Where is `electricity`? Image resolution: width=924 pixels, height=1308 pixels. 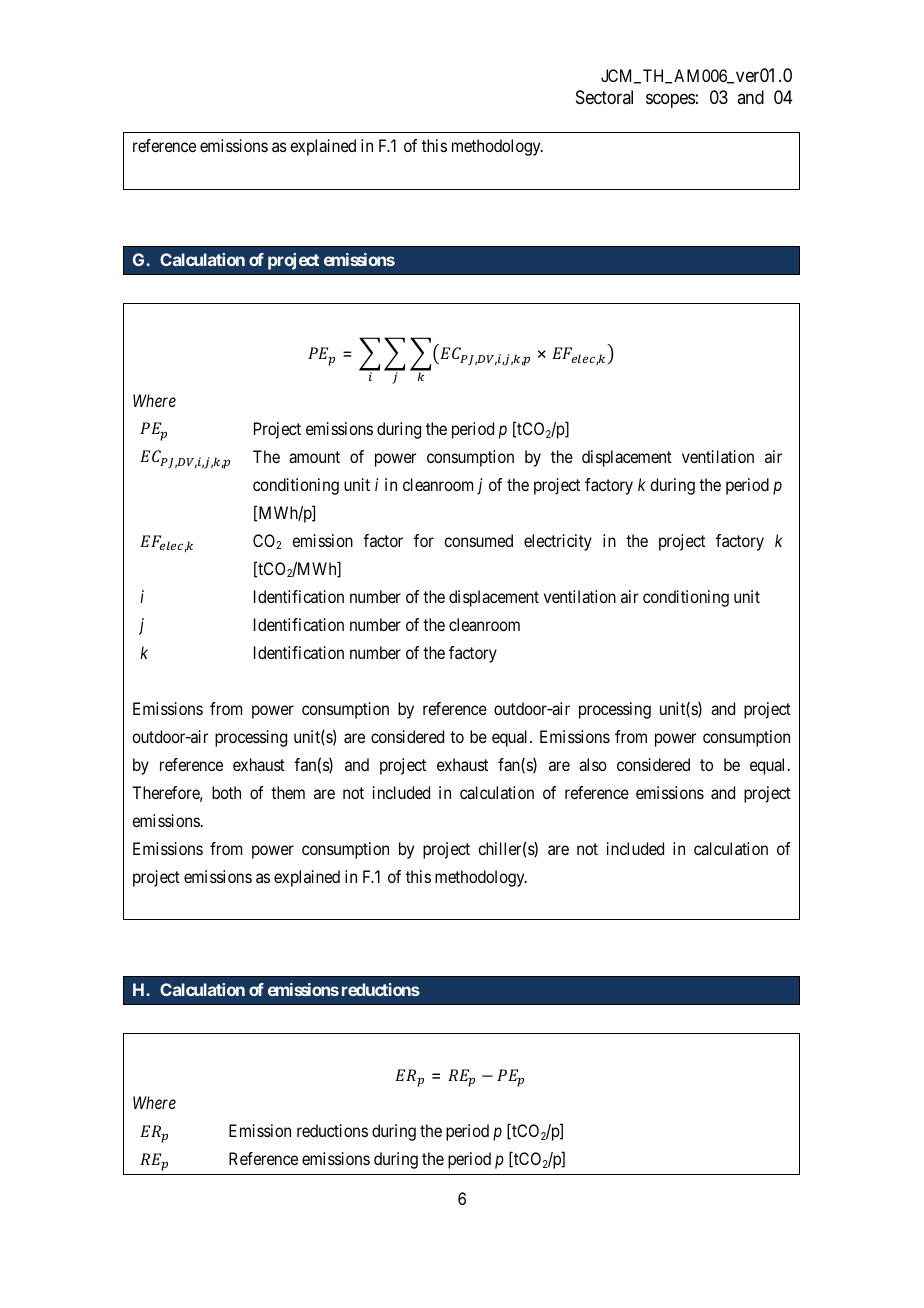 electricity is located at coordinates (558, 542).
